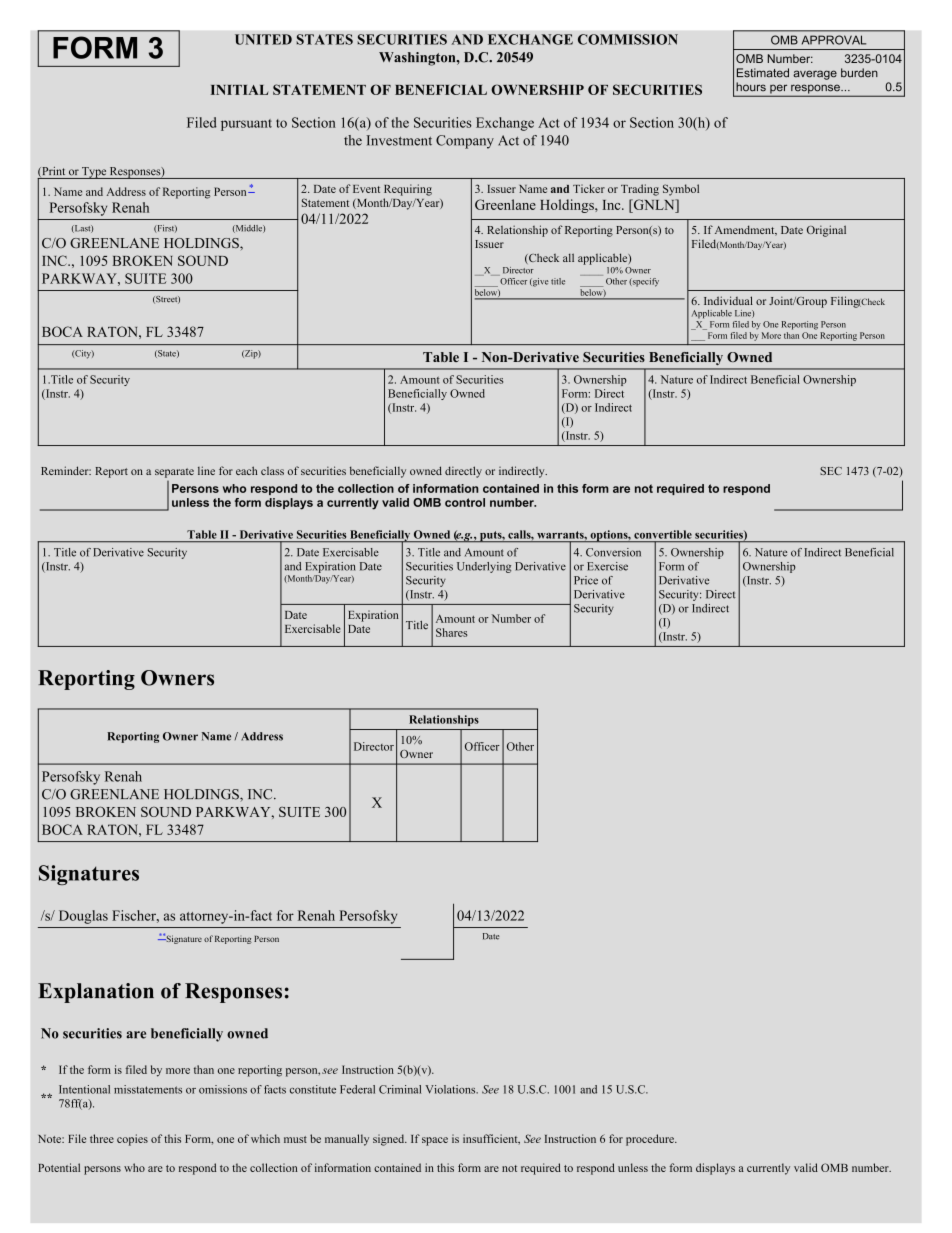 The width and height of the document is (952, 1233). What do you see at coordinates (174, 473) in the document?
I see `separate` at bounding box center [174, 473].
